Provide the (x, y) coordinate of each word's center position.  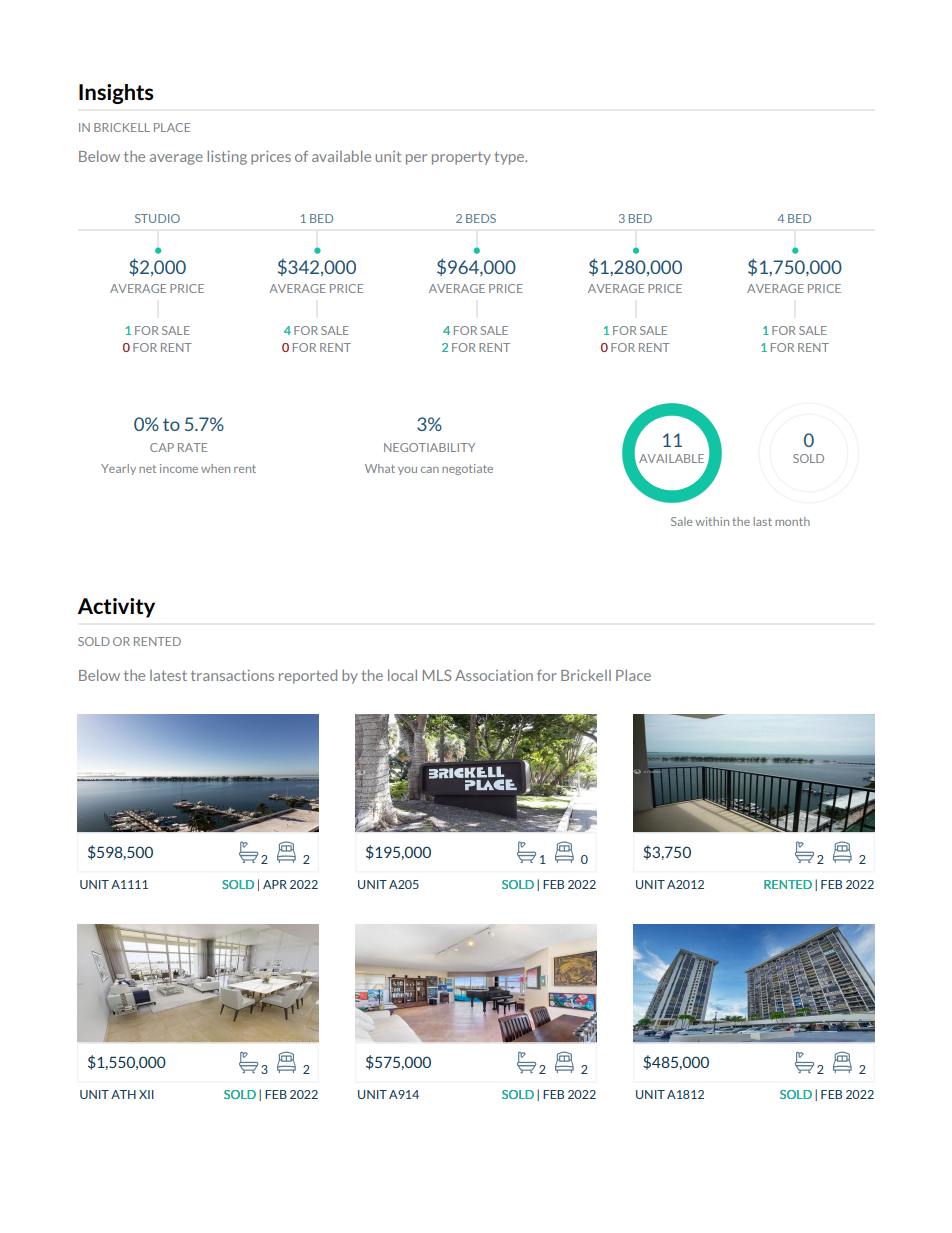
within (712, 521)
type (510, 158)
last (763, 521)
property (461, 158)
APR (275, 884)
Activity (116, 608)
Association (494, 675)
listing (227, 157)
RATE (192, 447)
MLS (437, 675)
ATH (123, 1094)
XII (146, 1094)
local (402, 675)
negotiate (467, 469)
